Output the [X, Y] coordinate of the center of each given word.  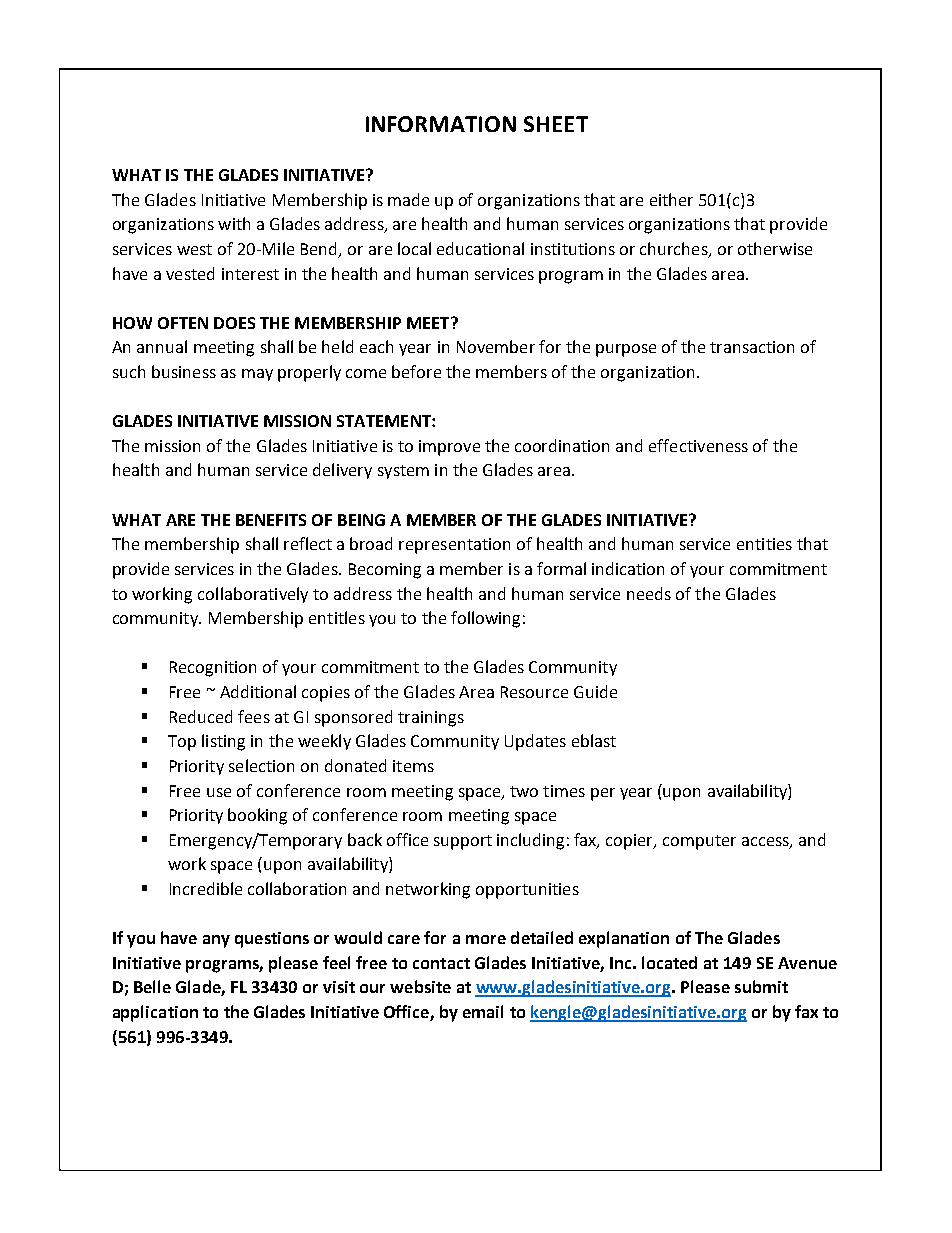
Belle [152, 986]
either [671, 199]
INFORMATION [441, 124]
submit [761, 986]
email [483, 1011]
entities [764, 544]
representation [454, 546]
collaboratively [253, 595]
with [234, 223]
